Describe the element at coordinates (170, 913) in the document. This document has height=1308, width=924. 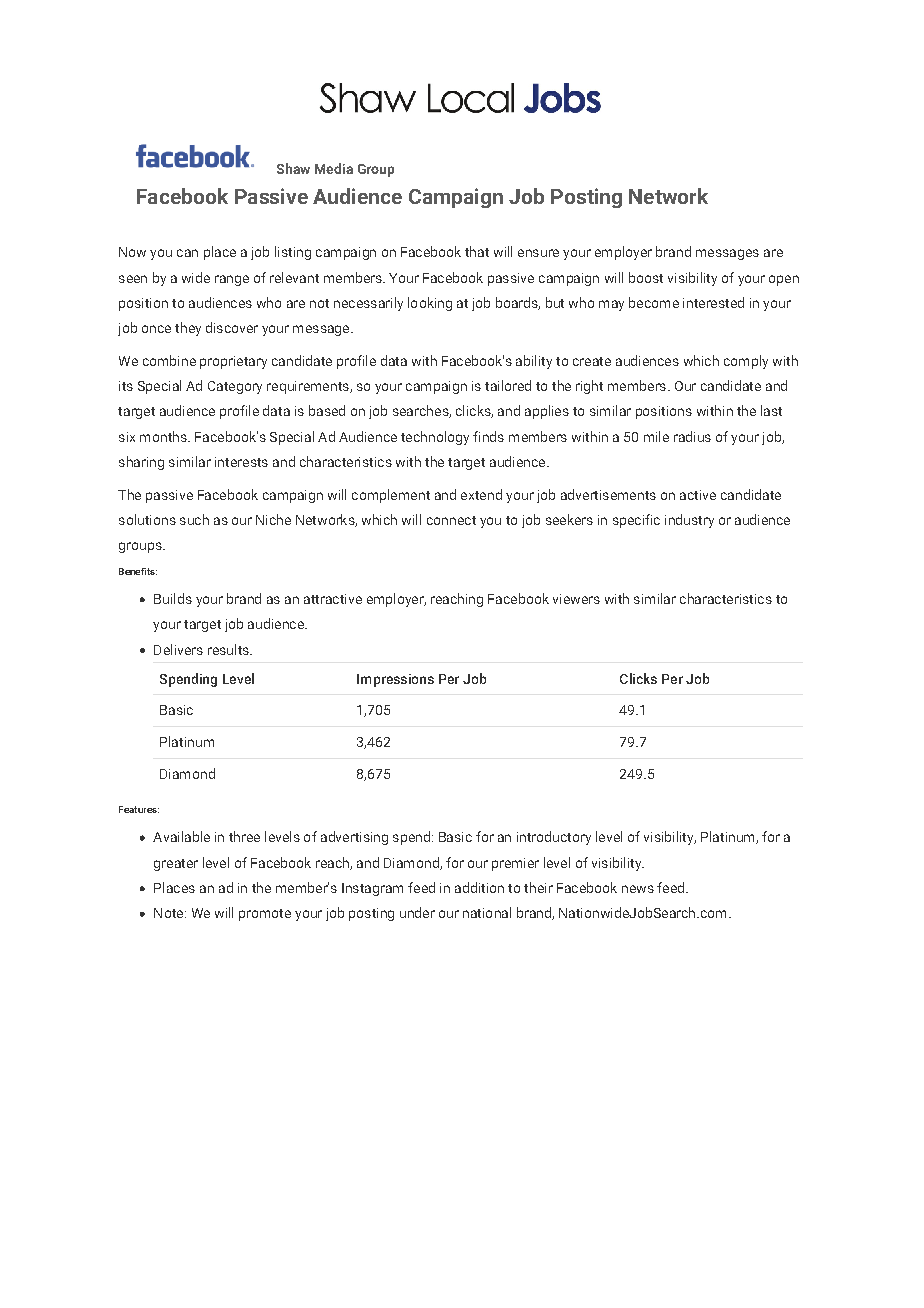
I see `Note` at that location.
